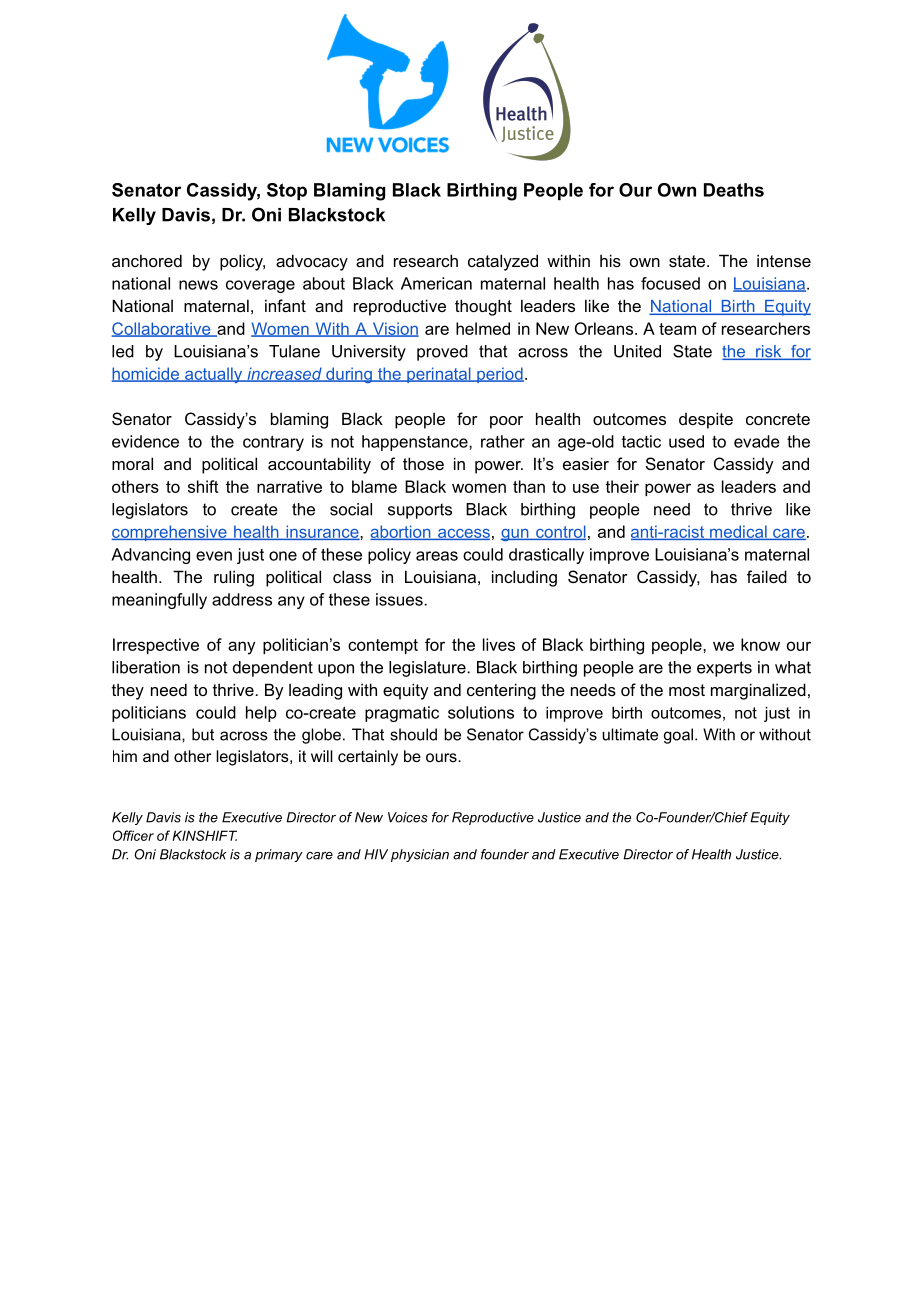  I want to click on risk, so click(769, 352).
